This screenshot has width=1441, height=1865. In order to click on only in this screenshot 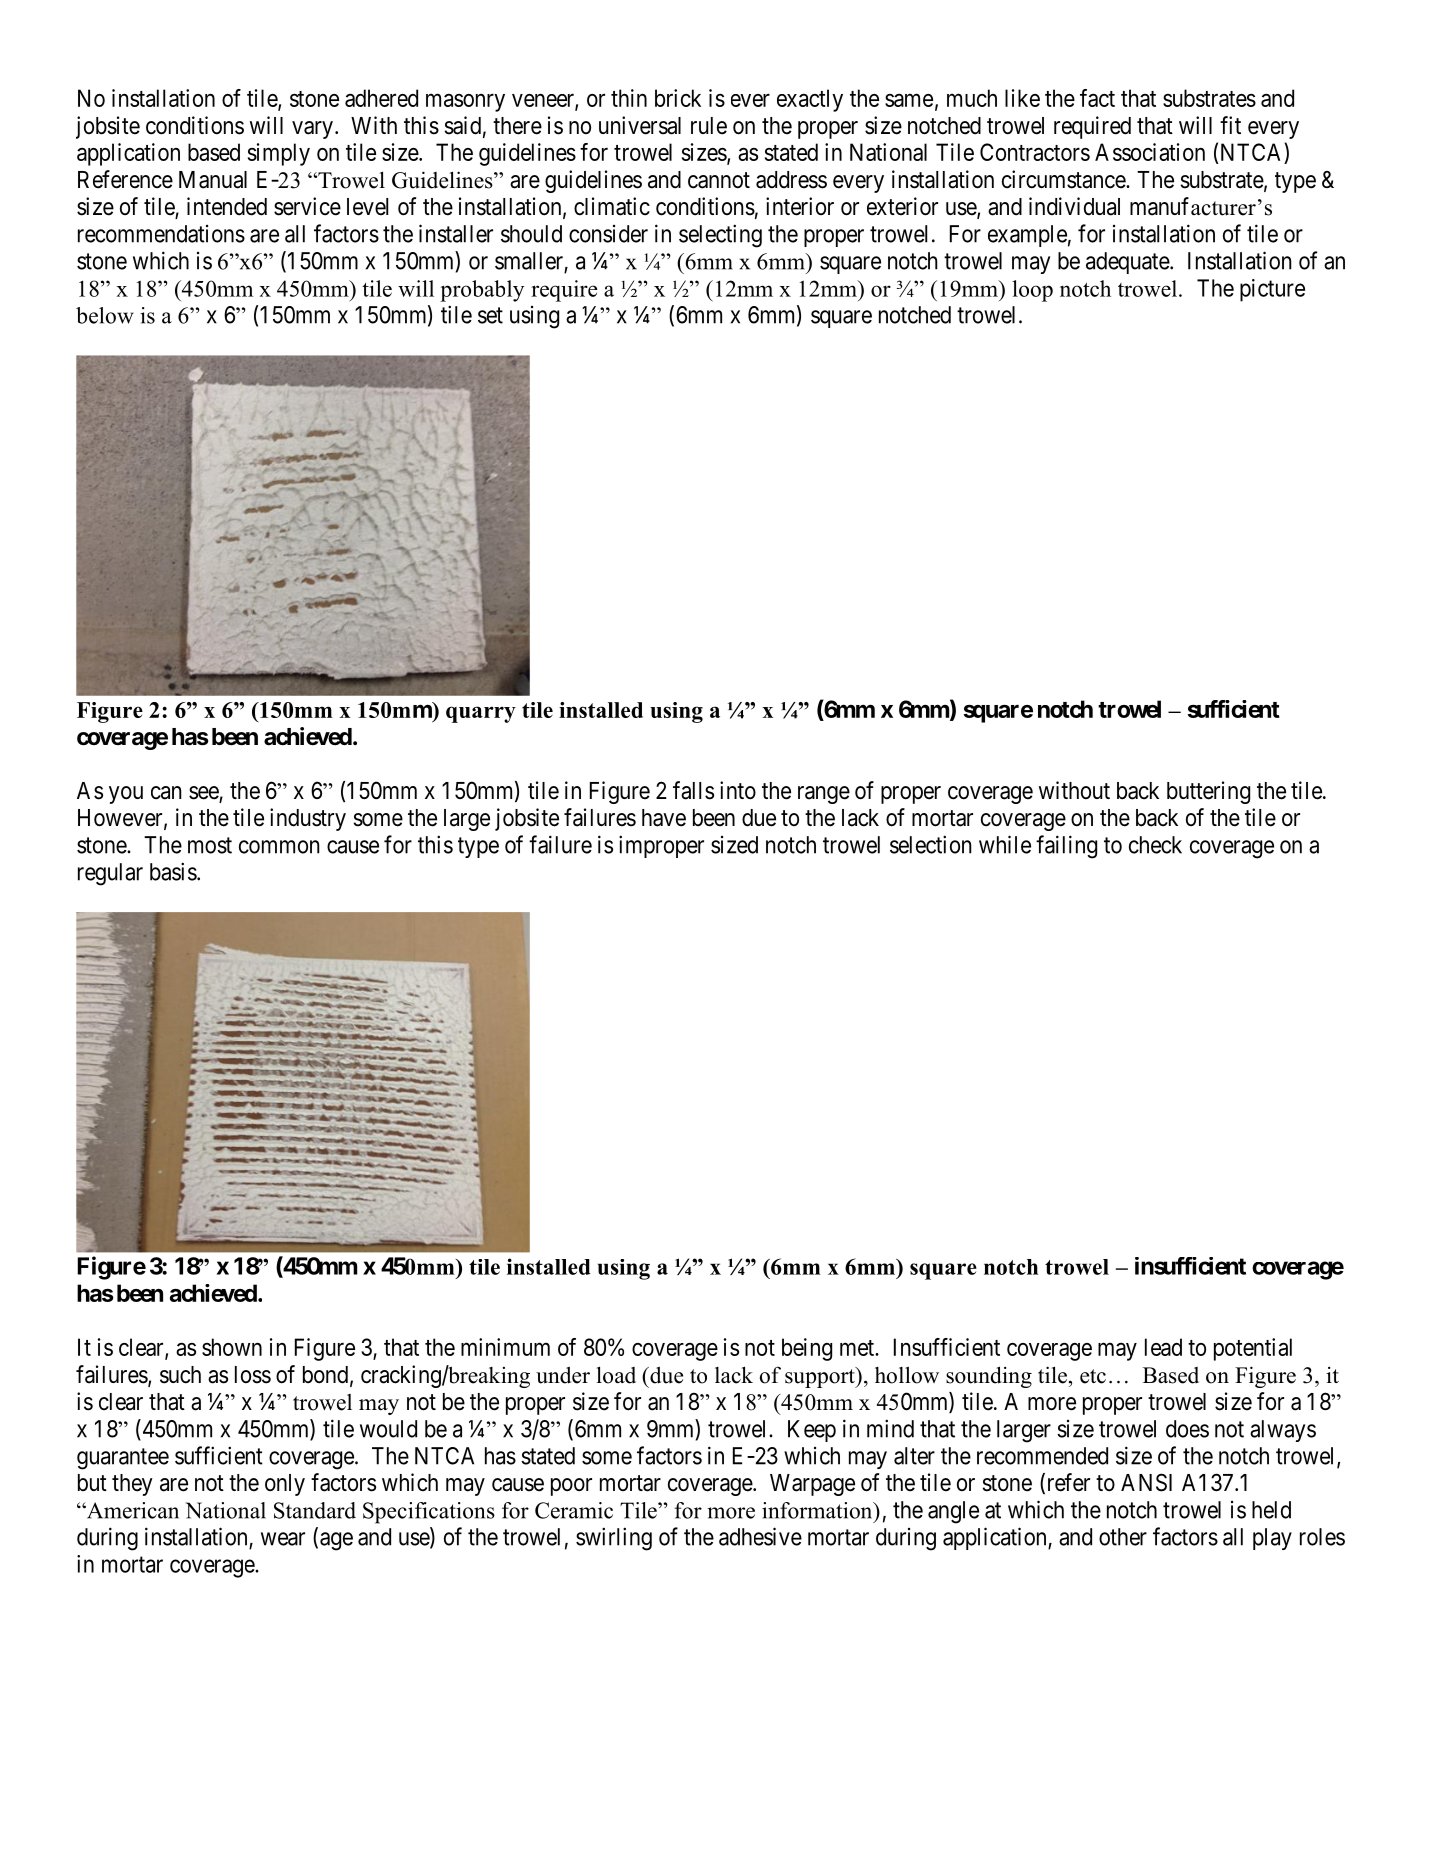, I will do `click(285, 1485)`.
